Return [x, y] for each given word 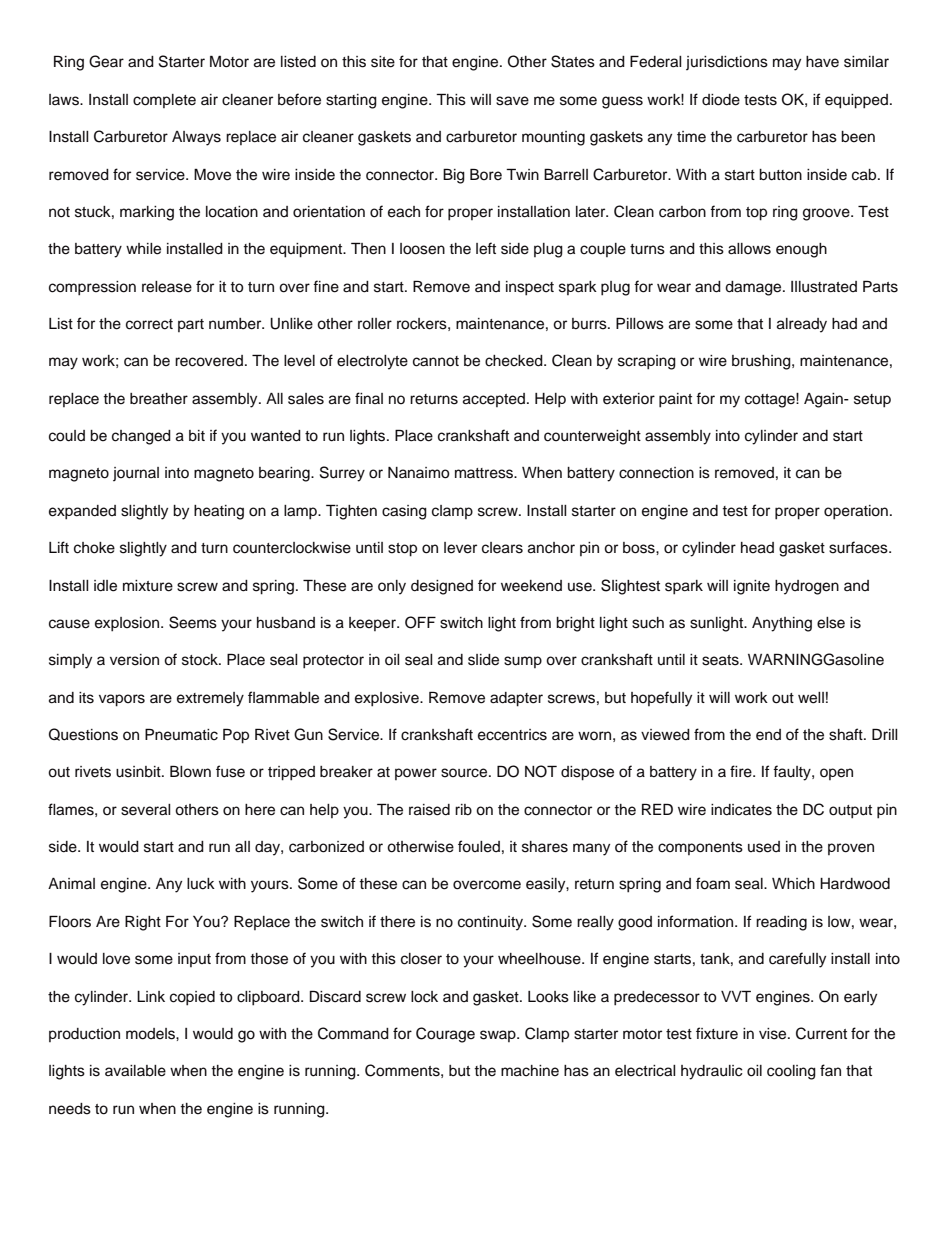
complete [164, 101]
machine [530, 1071]
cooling [791, 1072]
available [135, 1071]
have [822, 62]
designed [442, 587]
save [512, 101]
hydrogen [807, 587]
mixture [148, 586]
